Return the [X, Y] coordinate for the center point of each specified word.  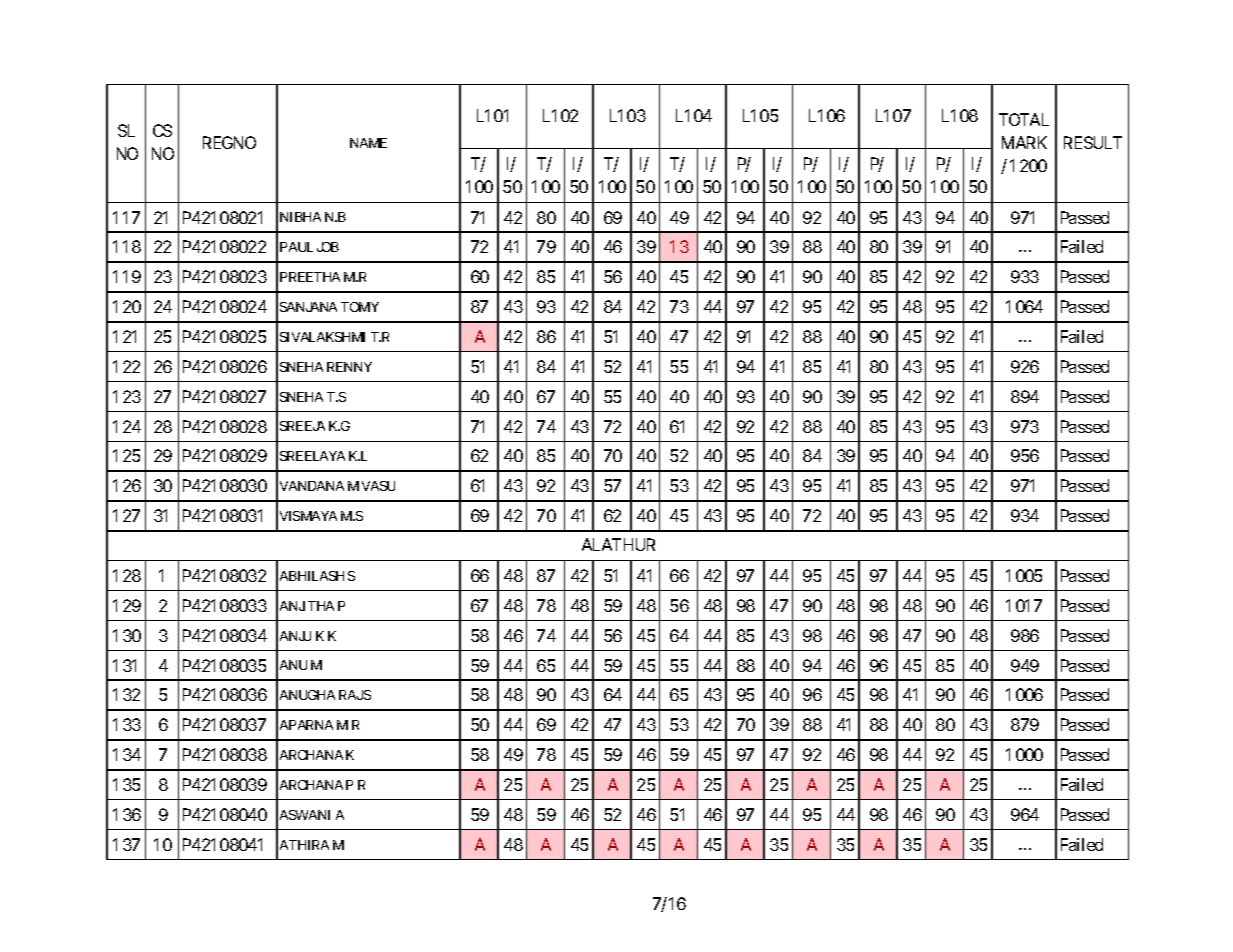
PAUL [296, 247]
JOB [328, 247]
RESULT [1093, 142]
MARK [1024, 142]
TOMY [360, 307]
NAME [368, 143]
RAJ [350, 695]
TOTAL [1024, 119]
